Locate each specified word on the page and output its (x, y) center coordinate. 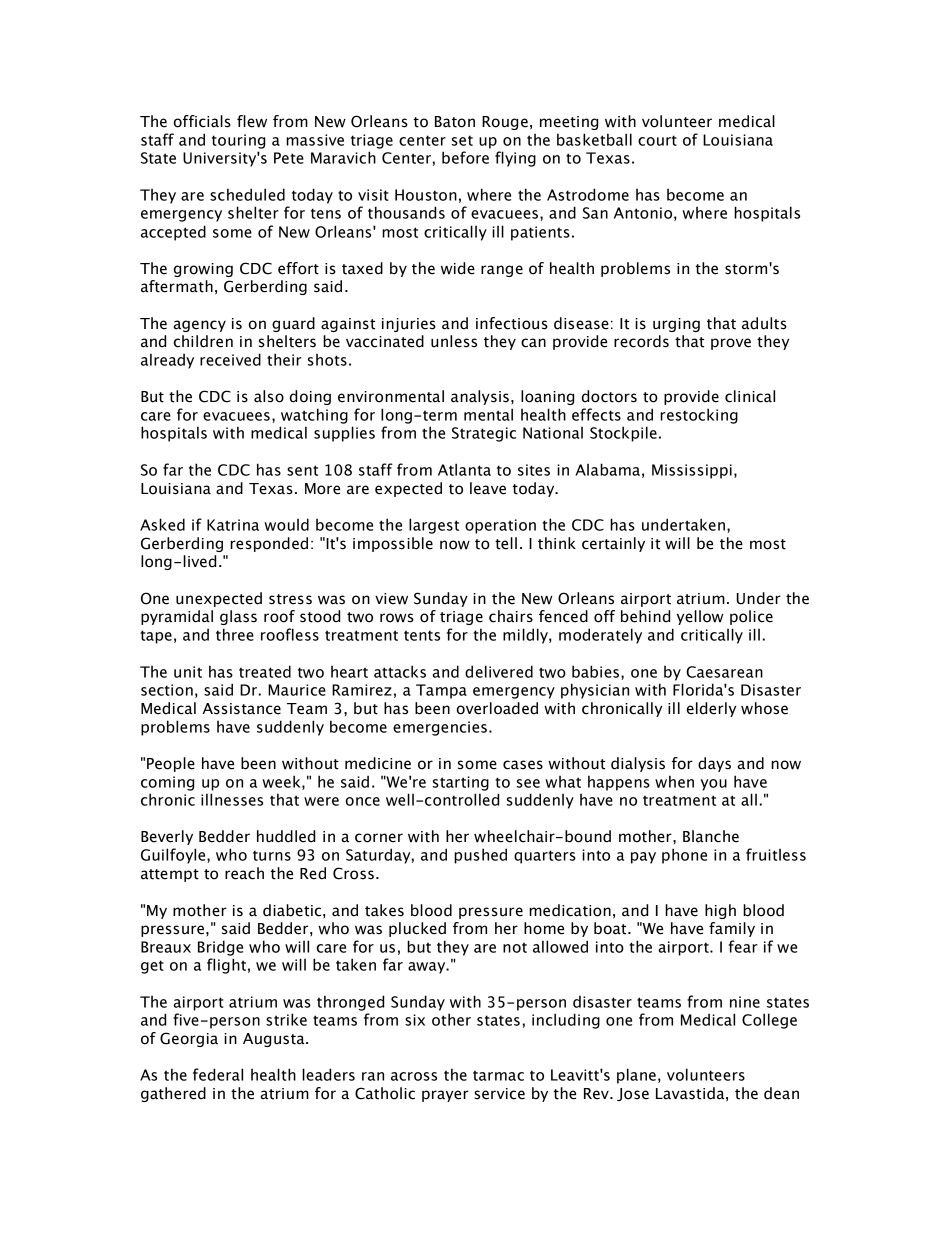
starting (461, 783)
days (714, 764)
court (657, 140)
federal (218, 1074)
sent (302, 470)
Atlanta (464, 469)
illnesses (232, 799)
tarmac (498, 1075)
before (465, 157)
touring (238, 141)
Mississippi (692, 471)
